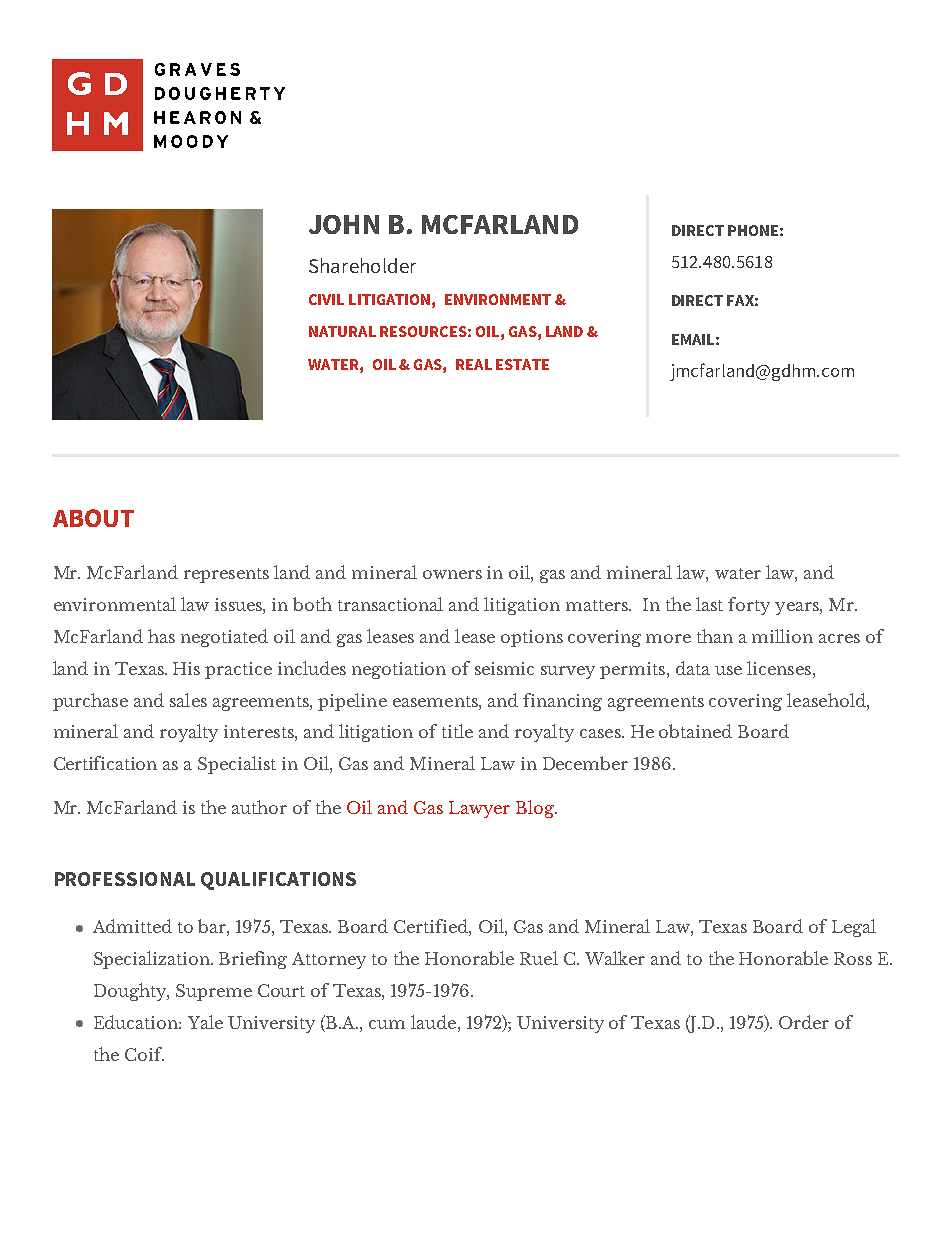 This page has width=952, height=1233. I want to click on ABOUT, so click(93, 518).
